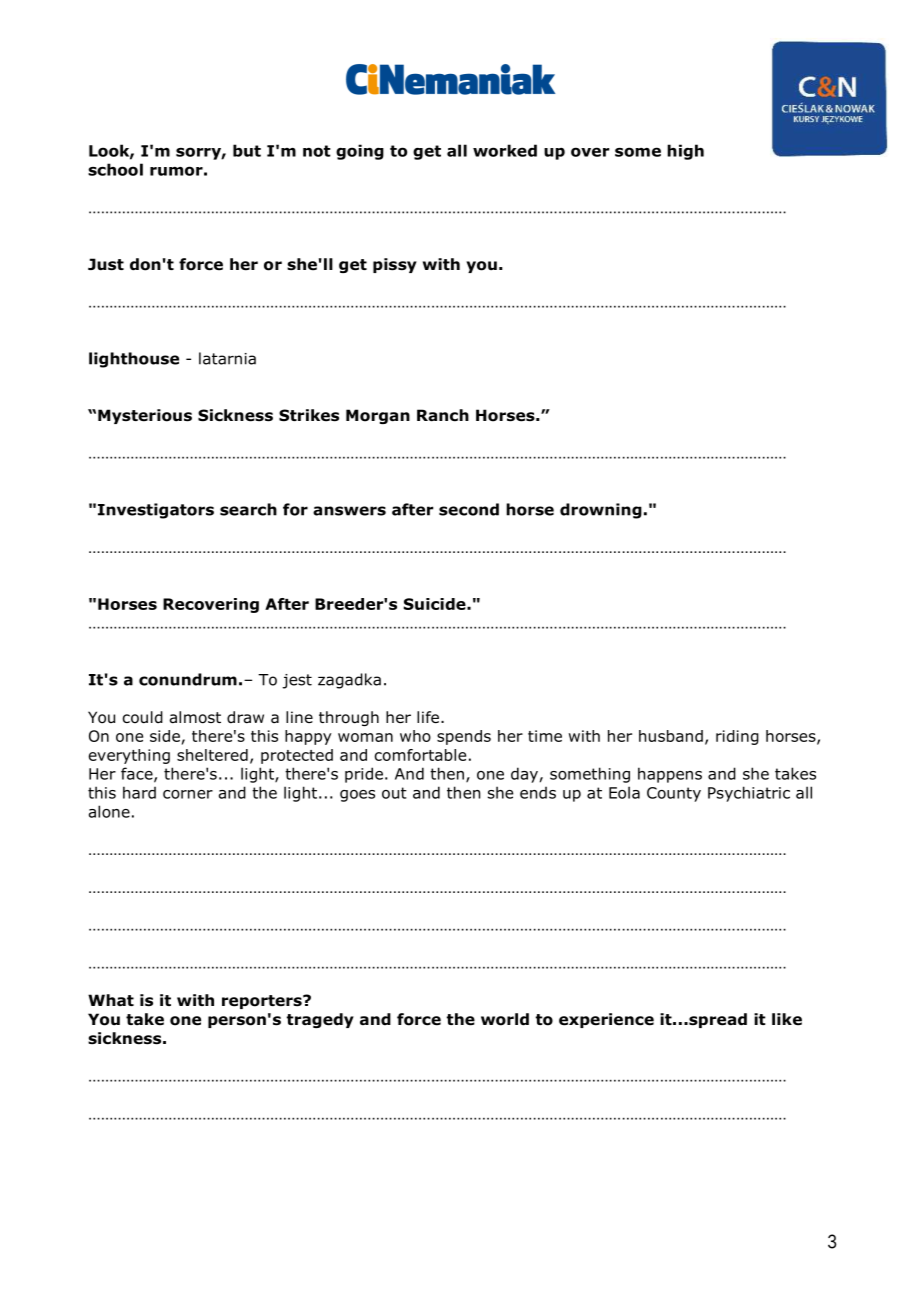  I want to click on but, so click(247, 150).
